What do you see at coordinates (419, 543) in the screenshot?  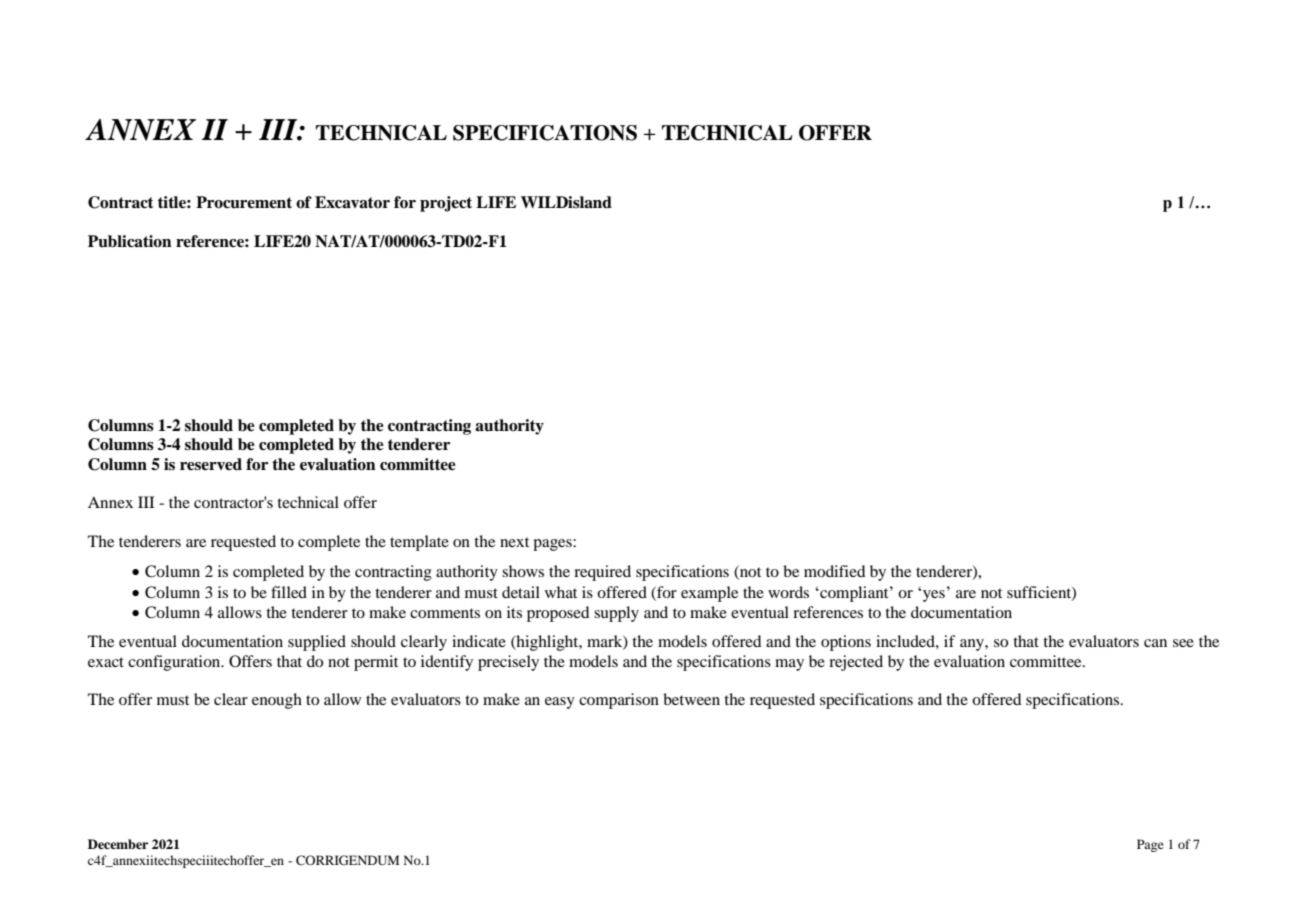 I see `template` at bounding box center [419, 543].
